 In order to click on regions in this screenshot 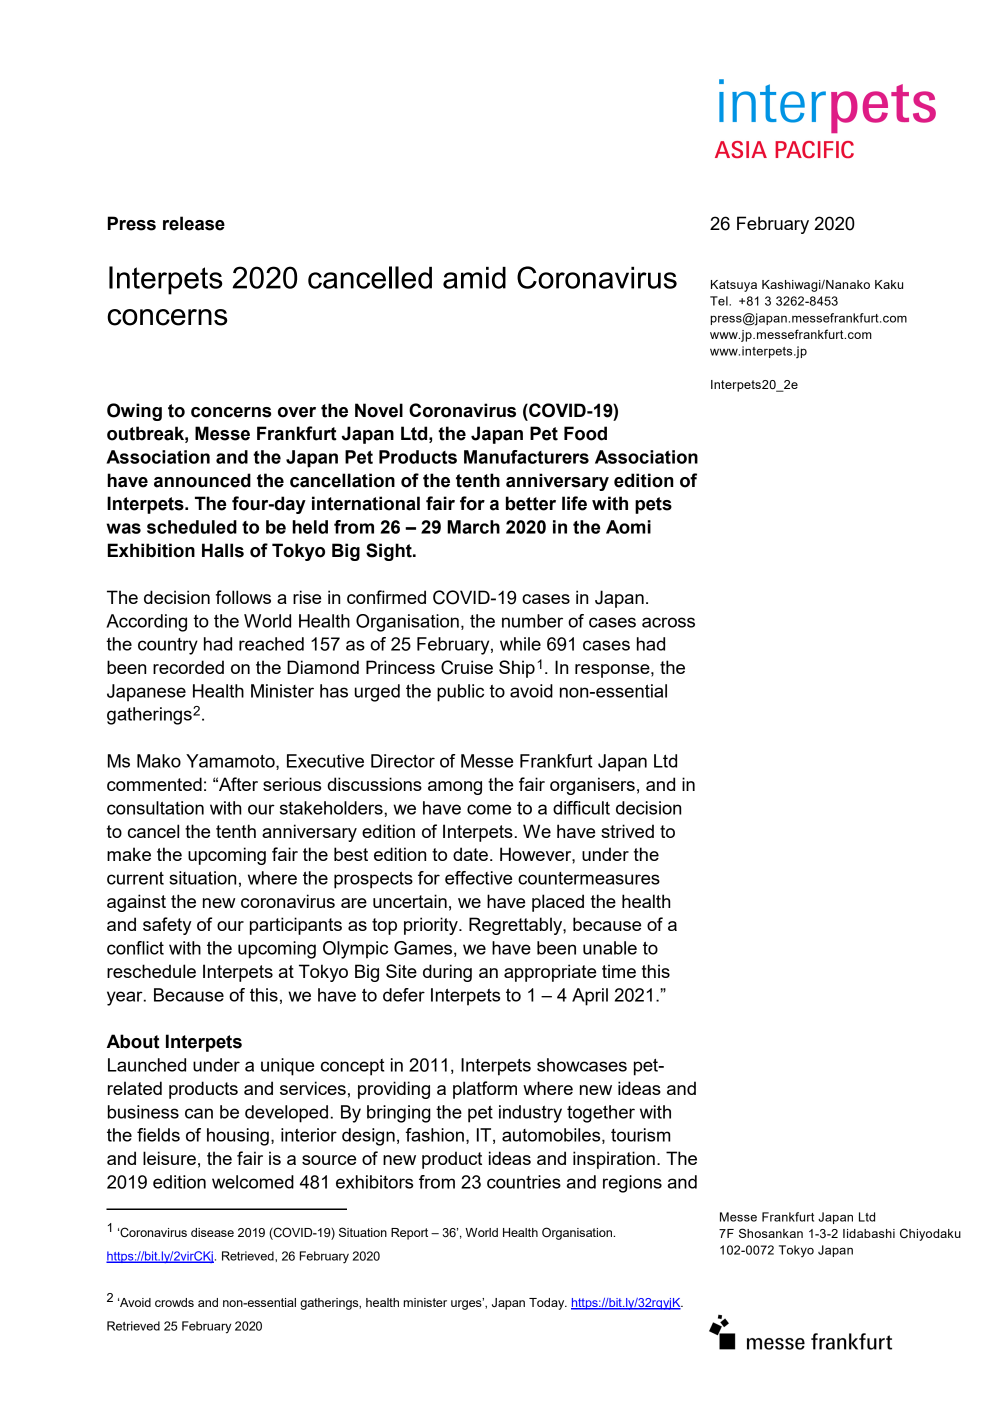, I will do `click(632, 1184)`.
